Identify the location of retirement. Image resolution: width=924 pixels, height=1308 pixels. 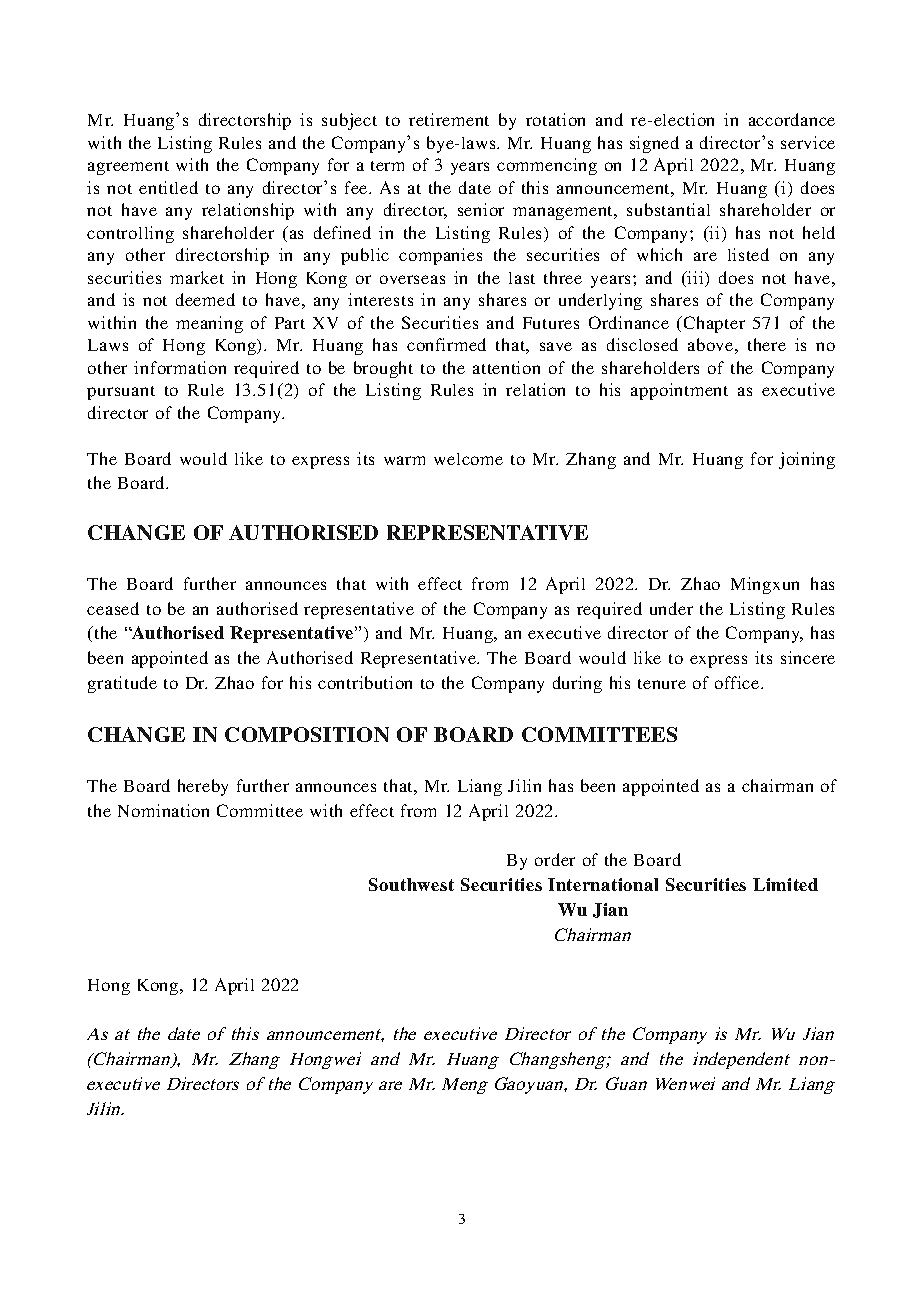
(449, 119).
